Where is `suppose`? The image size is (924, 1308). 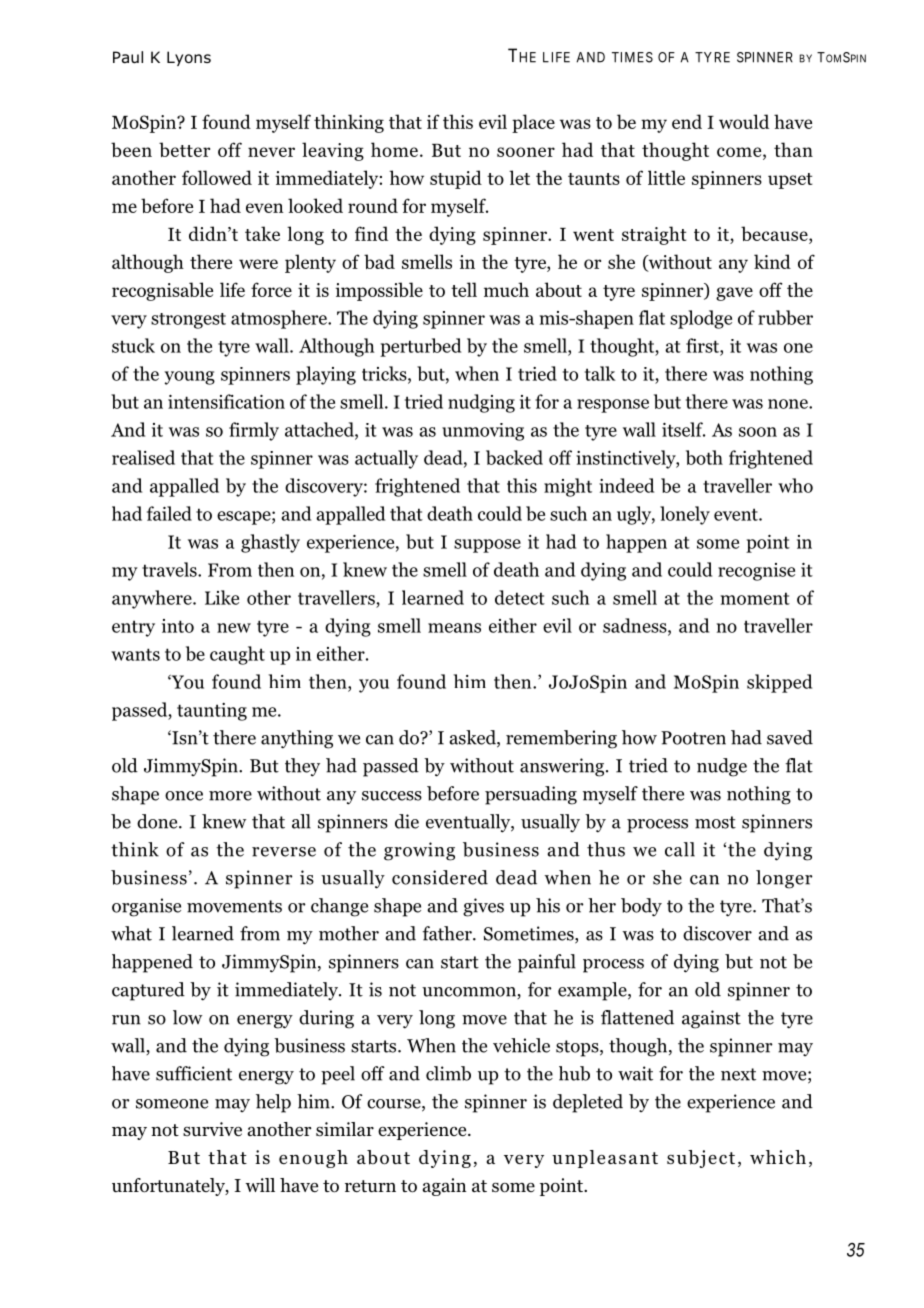
suppose is located at coordinates (487, 546).
